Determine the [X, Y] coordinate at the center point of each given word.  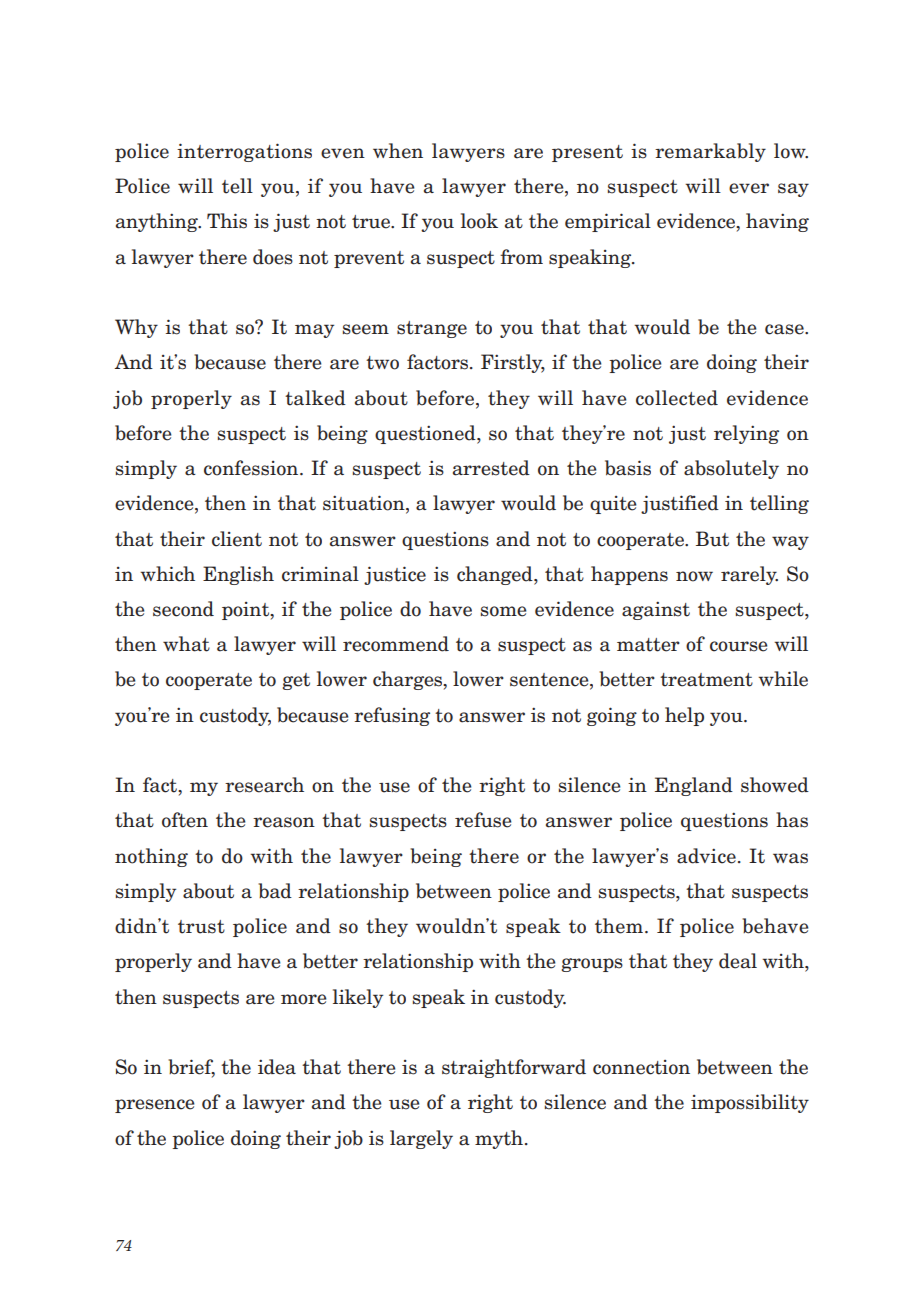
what [186, 644]
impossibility [750, 1103]
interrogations [244, 152]
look [479, 221]
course [738, 646]
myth [499, 1139]
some [503, 611]
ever [749, 188]
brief [191, 1068]
